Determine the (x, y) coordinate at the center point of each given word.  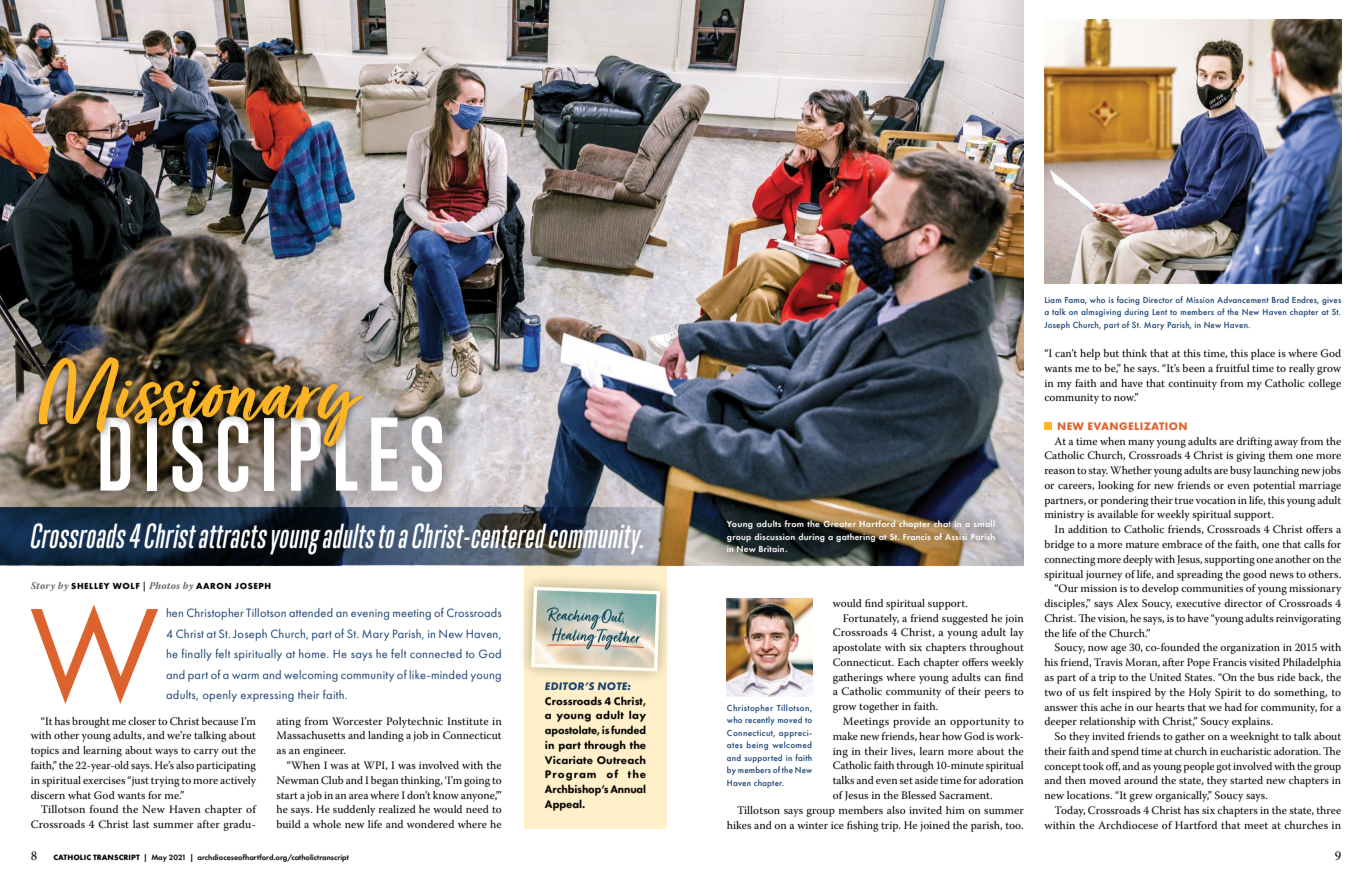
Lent (1159, 312)
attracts (232, 537)
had (1233, 707)
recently (760, 720)
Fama (1076, 300)
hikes (739, 825)
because (219, 721)
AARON (213, 586)
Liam (1053, 300)
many (1141, 444)
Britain (773, 549)
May (159, 858)
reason (1060, 471)
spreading (1200, 575)
